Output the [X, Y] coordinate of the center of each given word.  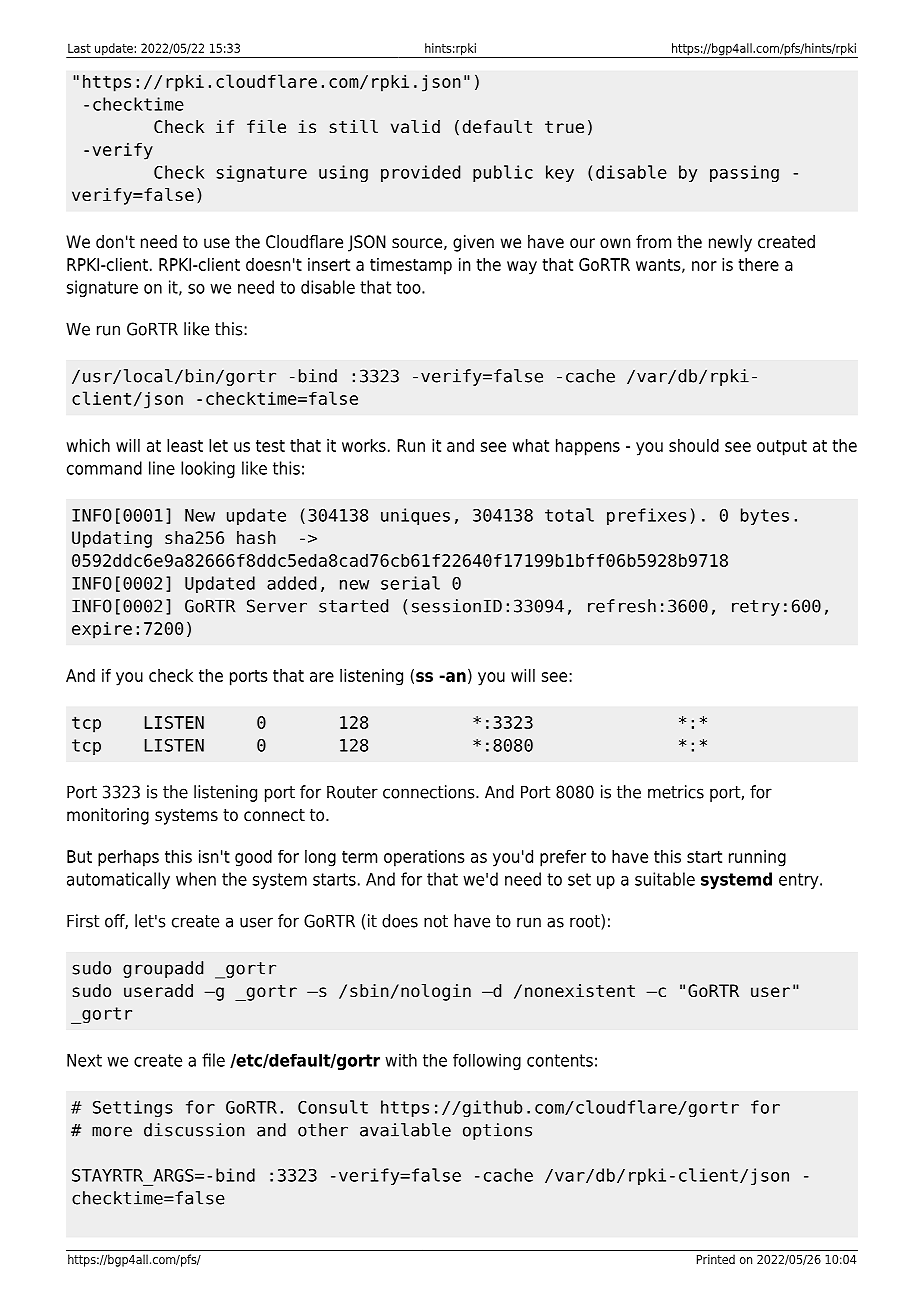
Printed [716, 1259]
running [757, 858]
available [405, 1130]
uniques [415, 516]
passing [744, 173]
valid [415, 127]
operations [424, 858]
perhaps [128, 858]
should [694, 445]
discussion [194, 1130]
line [162, 468]
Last [79, 48]
